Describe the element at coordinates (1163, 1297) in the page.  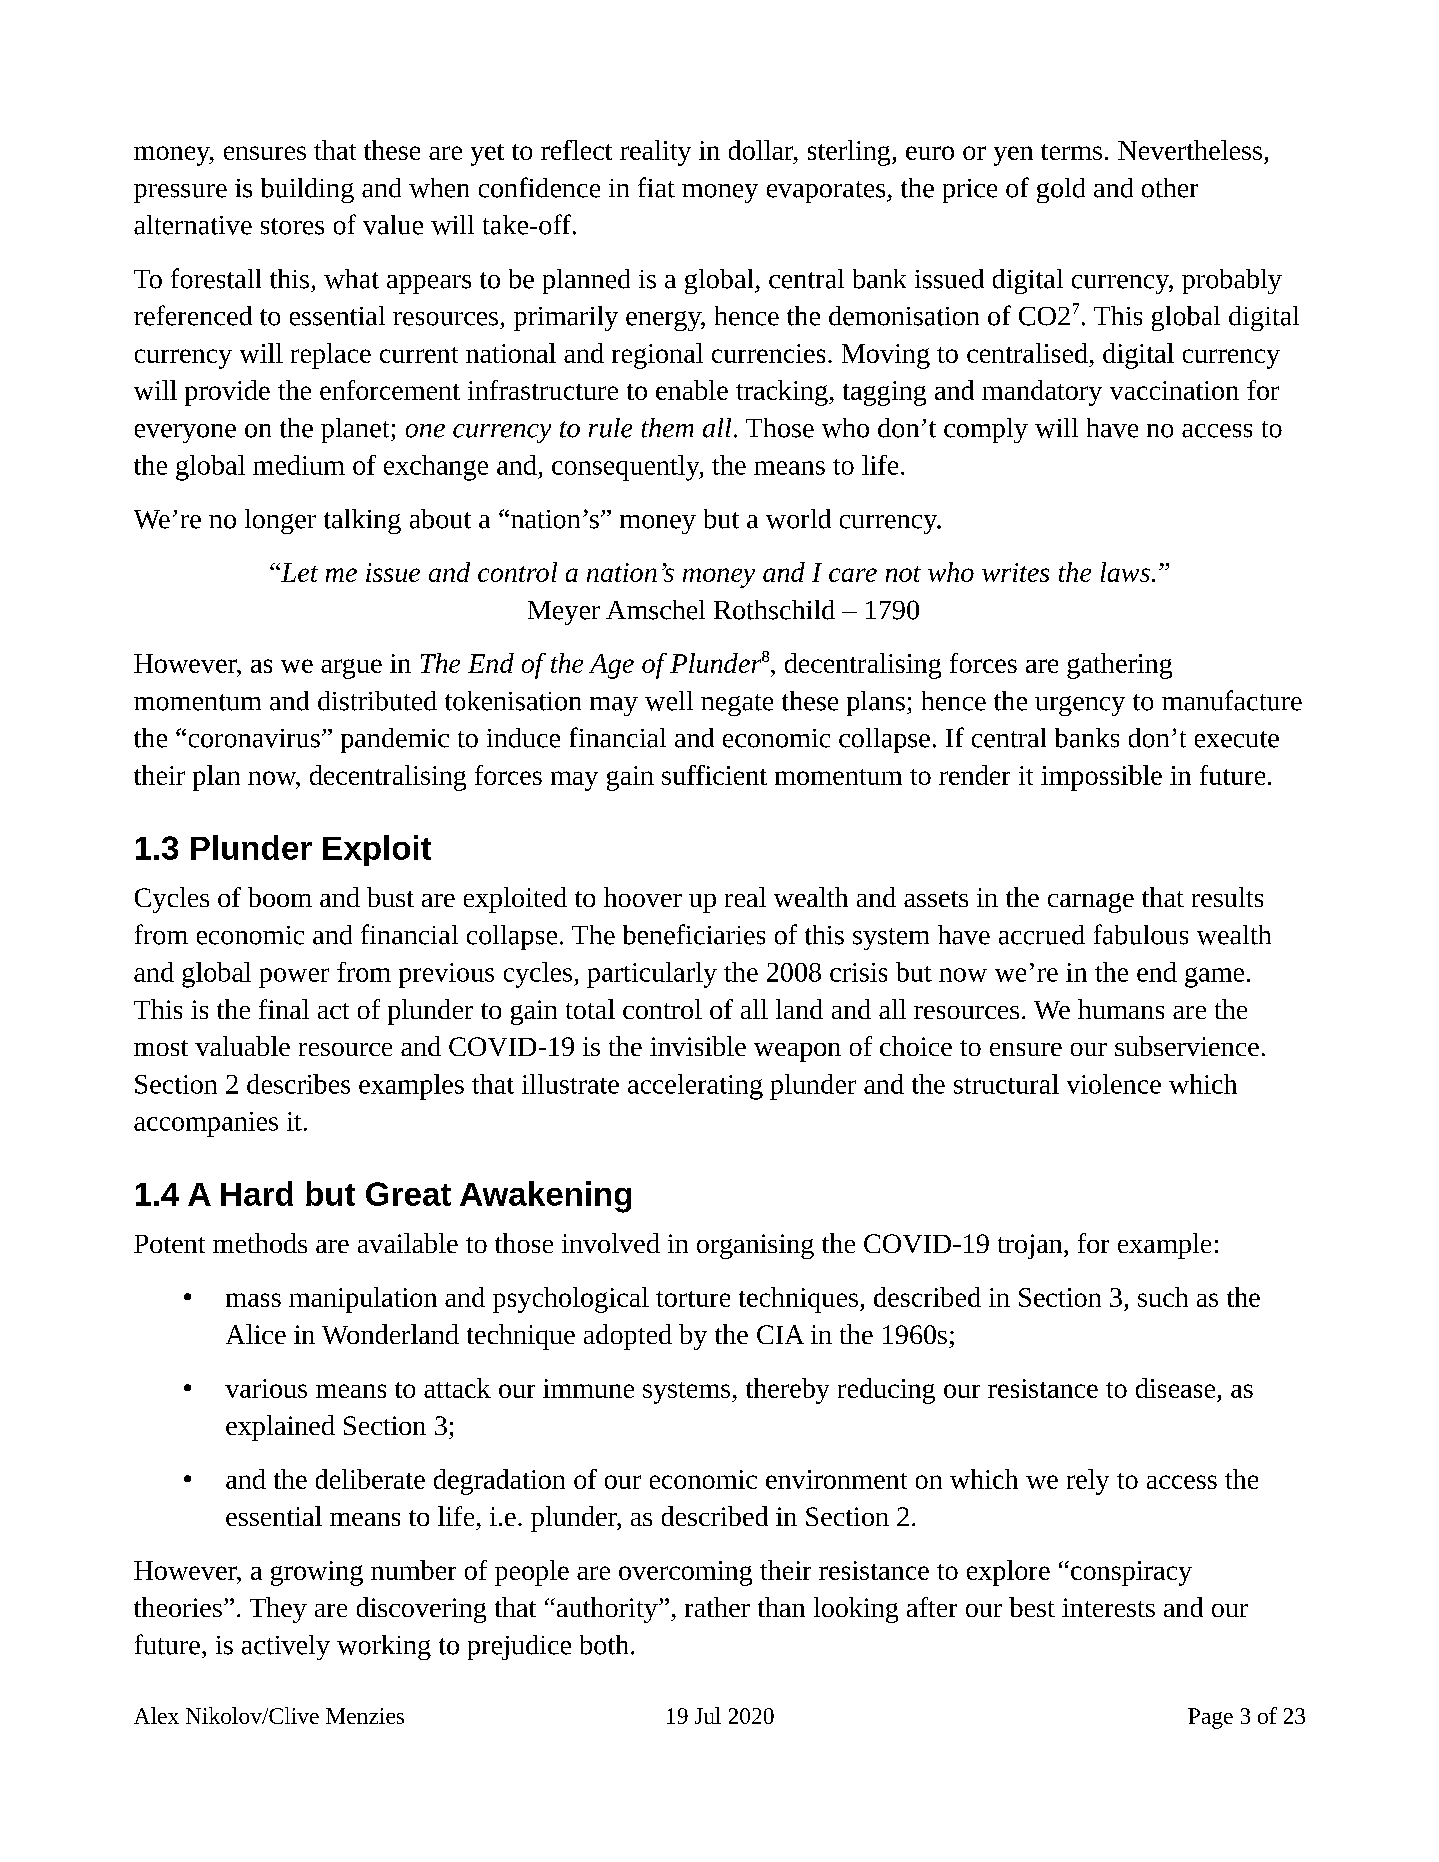
I see `such` at that location.
